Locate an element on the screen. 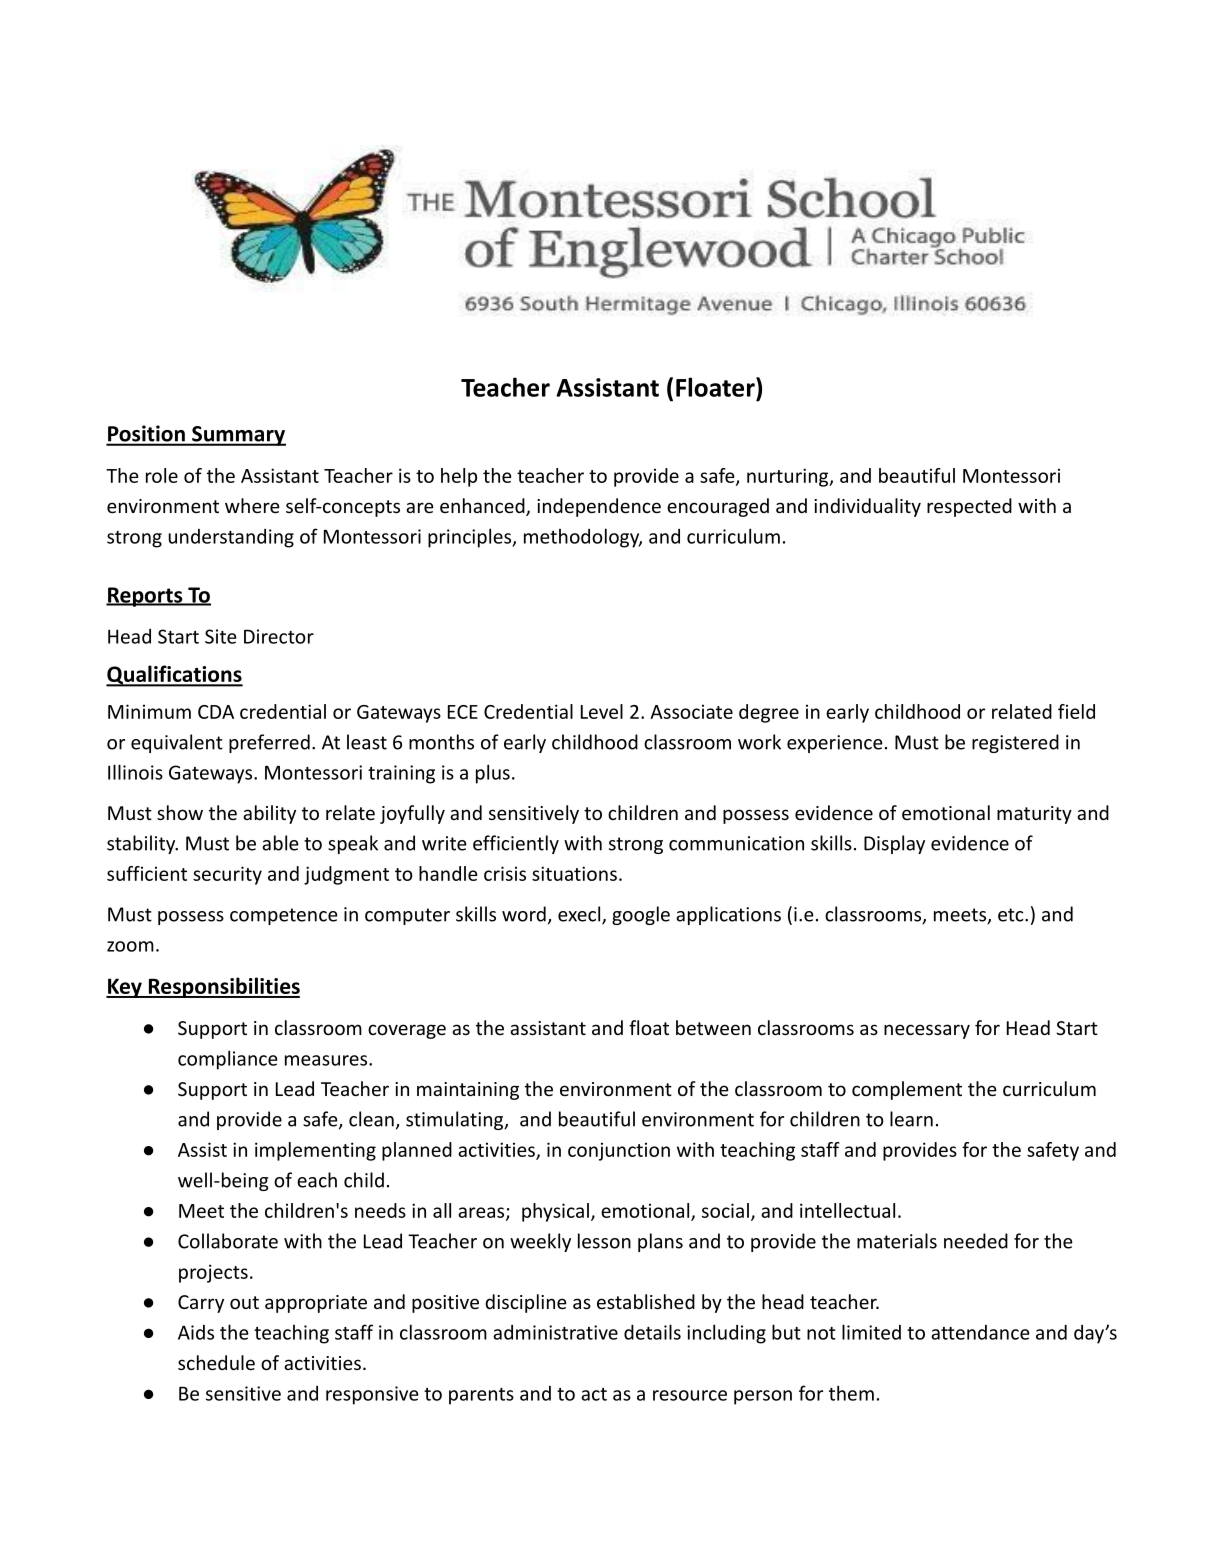 This screenshot has width=1207, height=1562. conjunction is located at coordinates (619, 1151).
